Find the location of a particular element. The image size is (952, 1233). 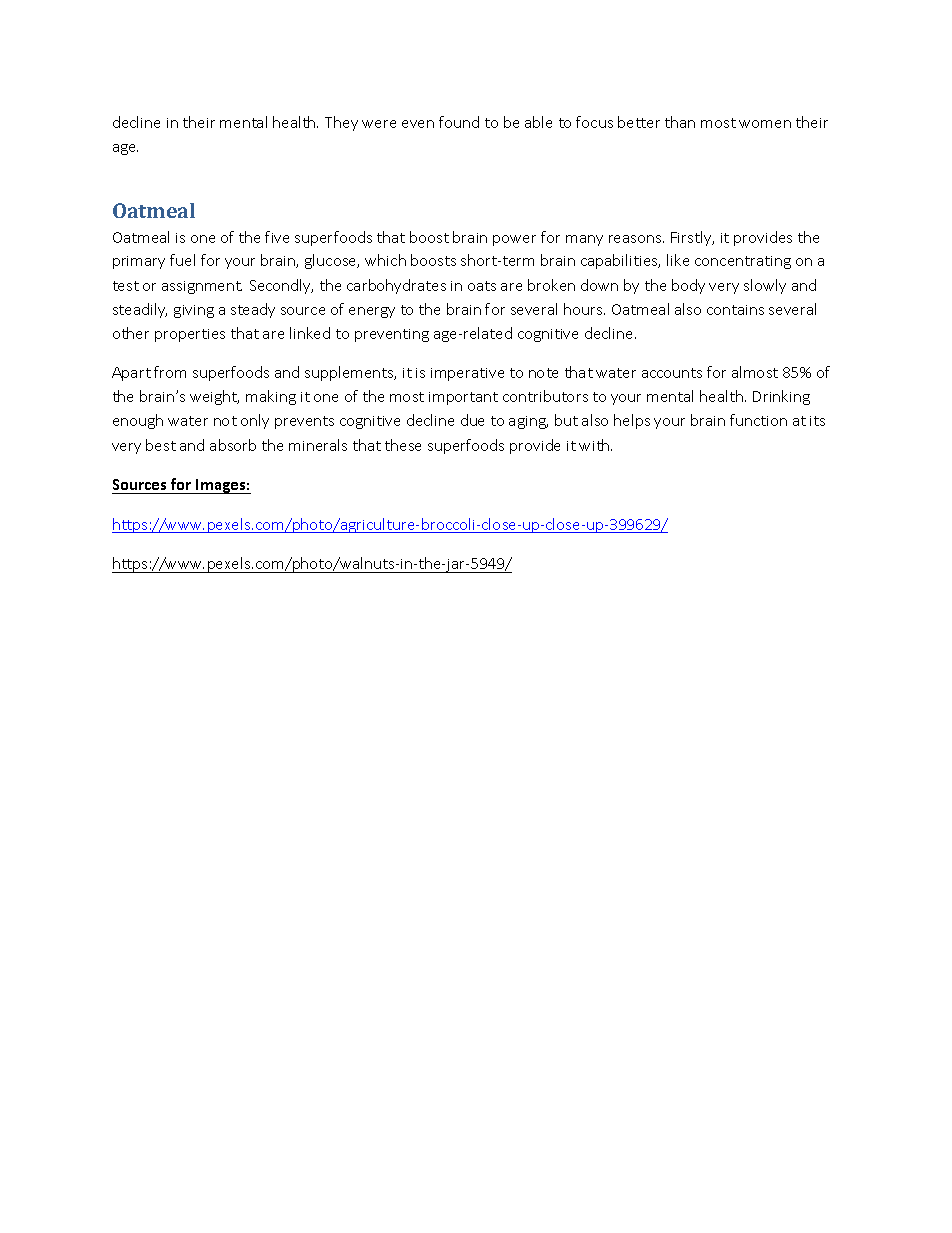

slowly is located at coordinates (765, 286).
